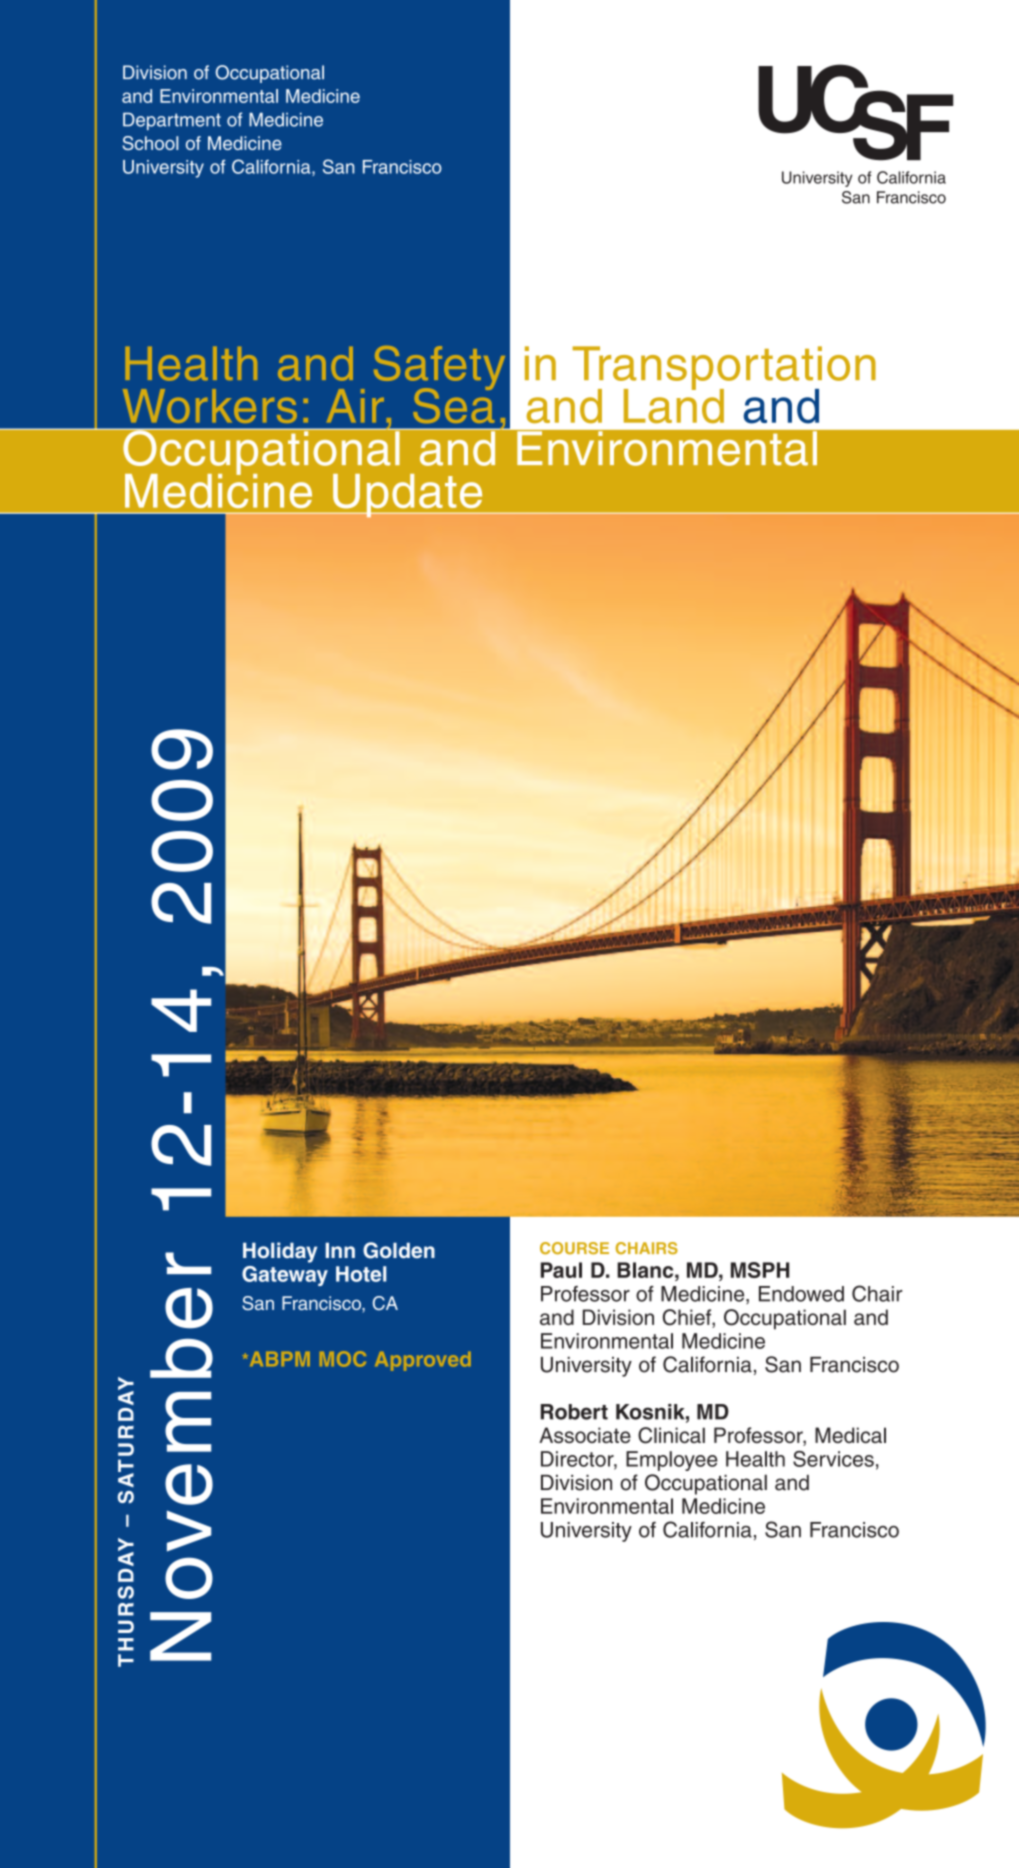  I want to click on Robert, so click(574, 1412).
